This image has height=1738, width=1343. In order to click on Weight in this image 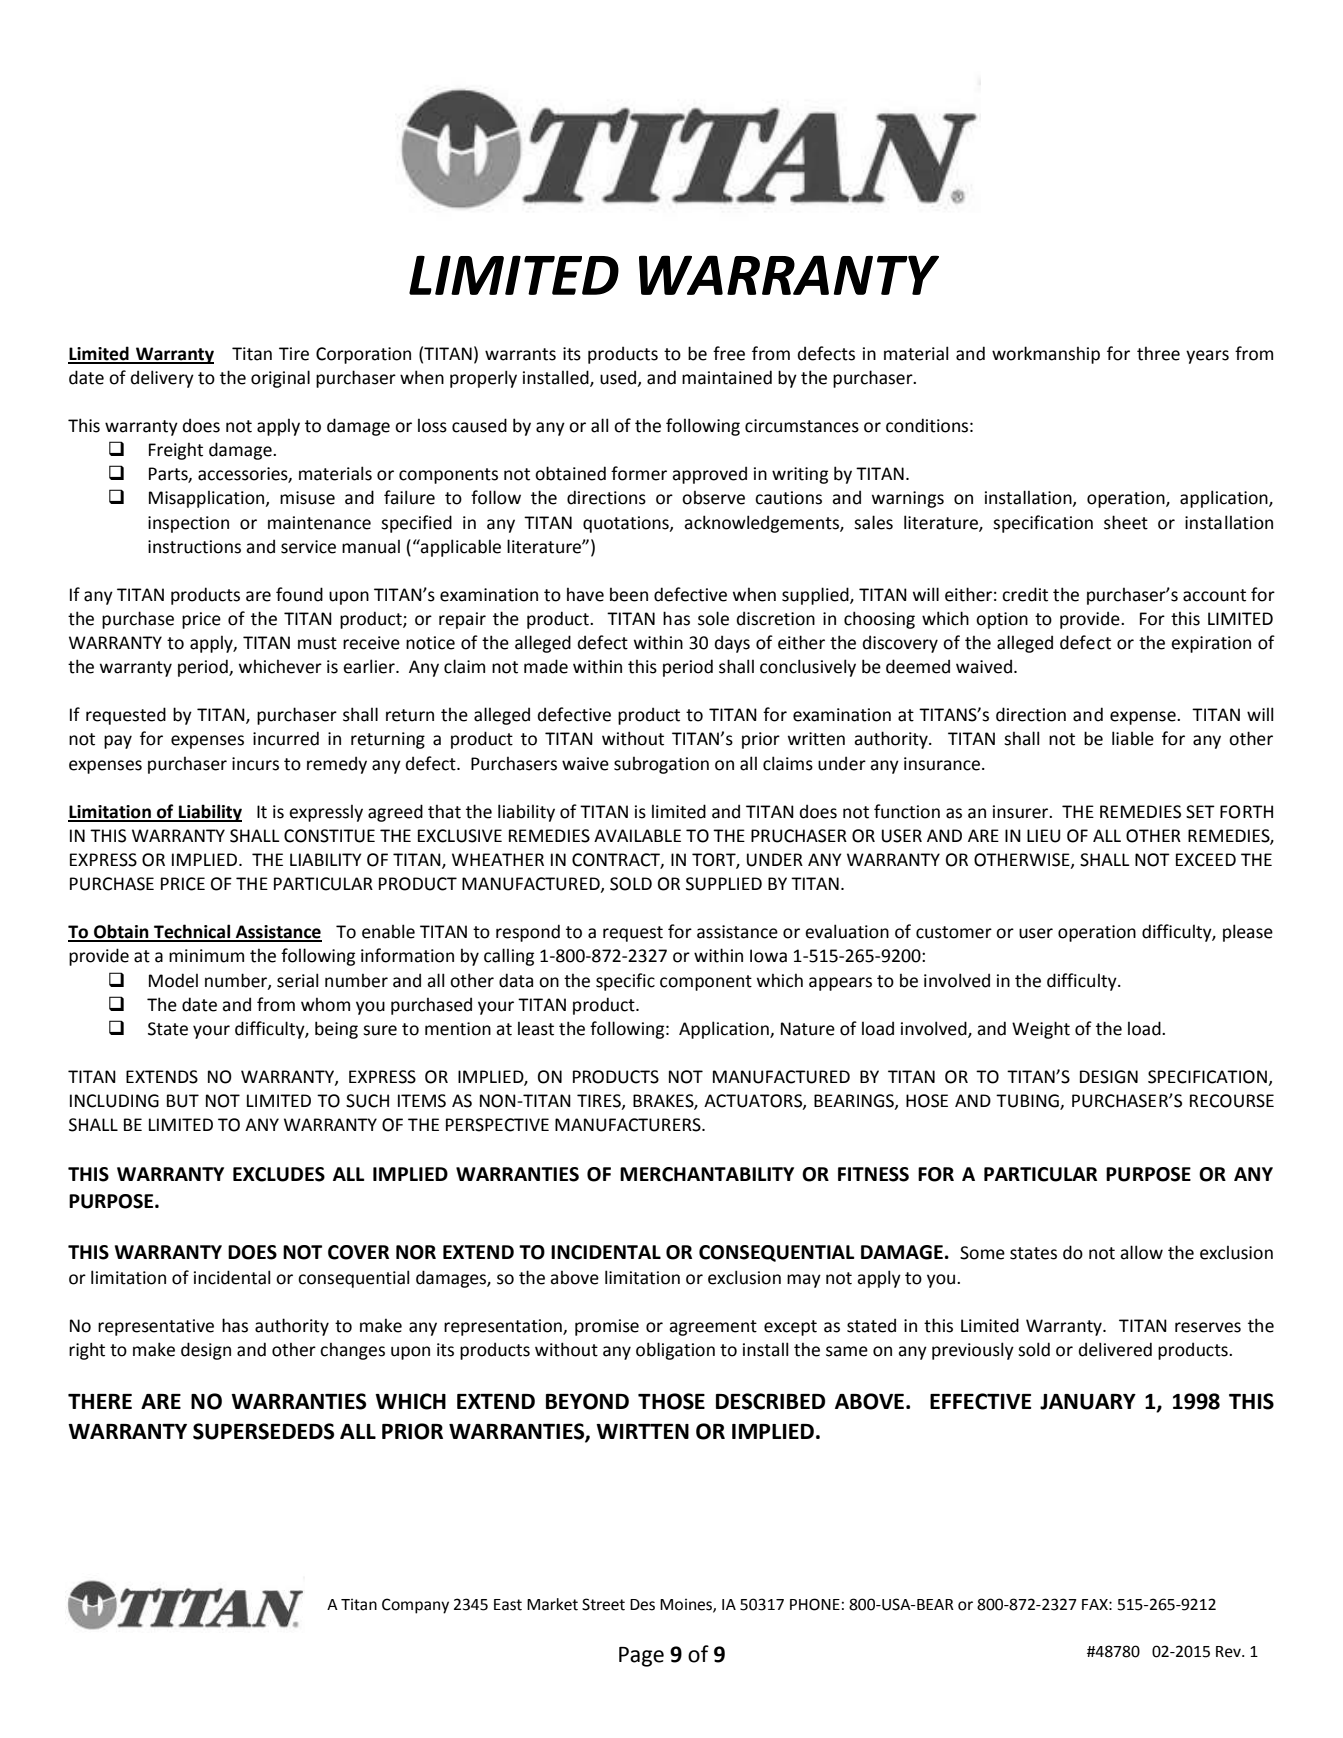, I will do `click(1041, 1030)`.
